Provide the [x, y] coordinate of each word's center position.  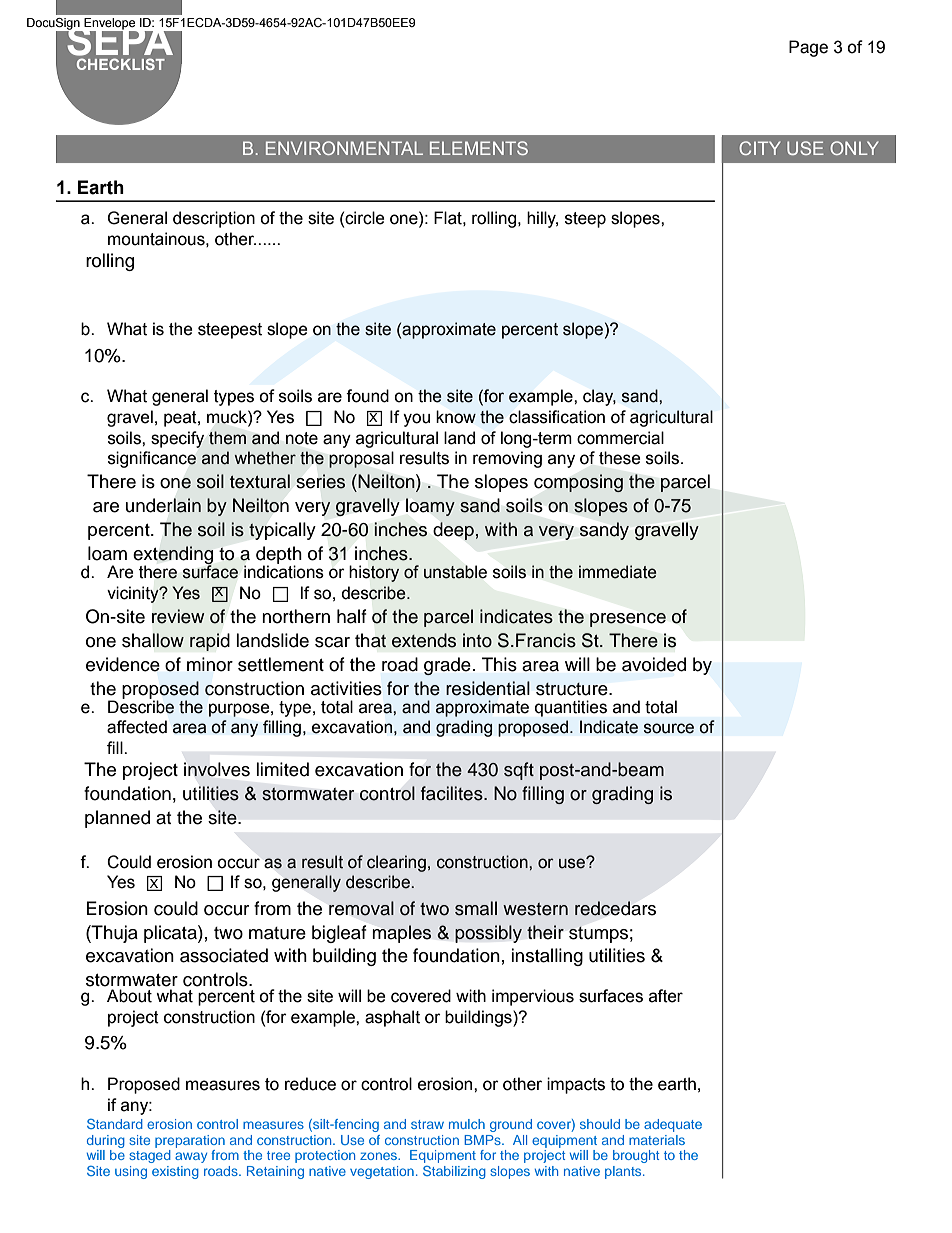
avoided [654, 664]
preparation [190, 1141]
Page [808, 48]
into [477, 640]
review [178, 616]
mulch [467, 1124]
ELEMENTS [479, 148]
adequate [673, 1125]
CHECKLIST [121, 64]
